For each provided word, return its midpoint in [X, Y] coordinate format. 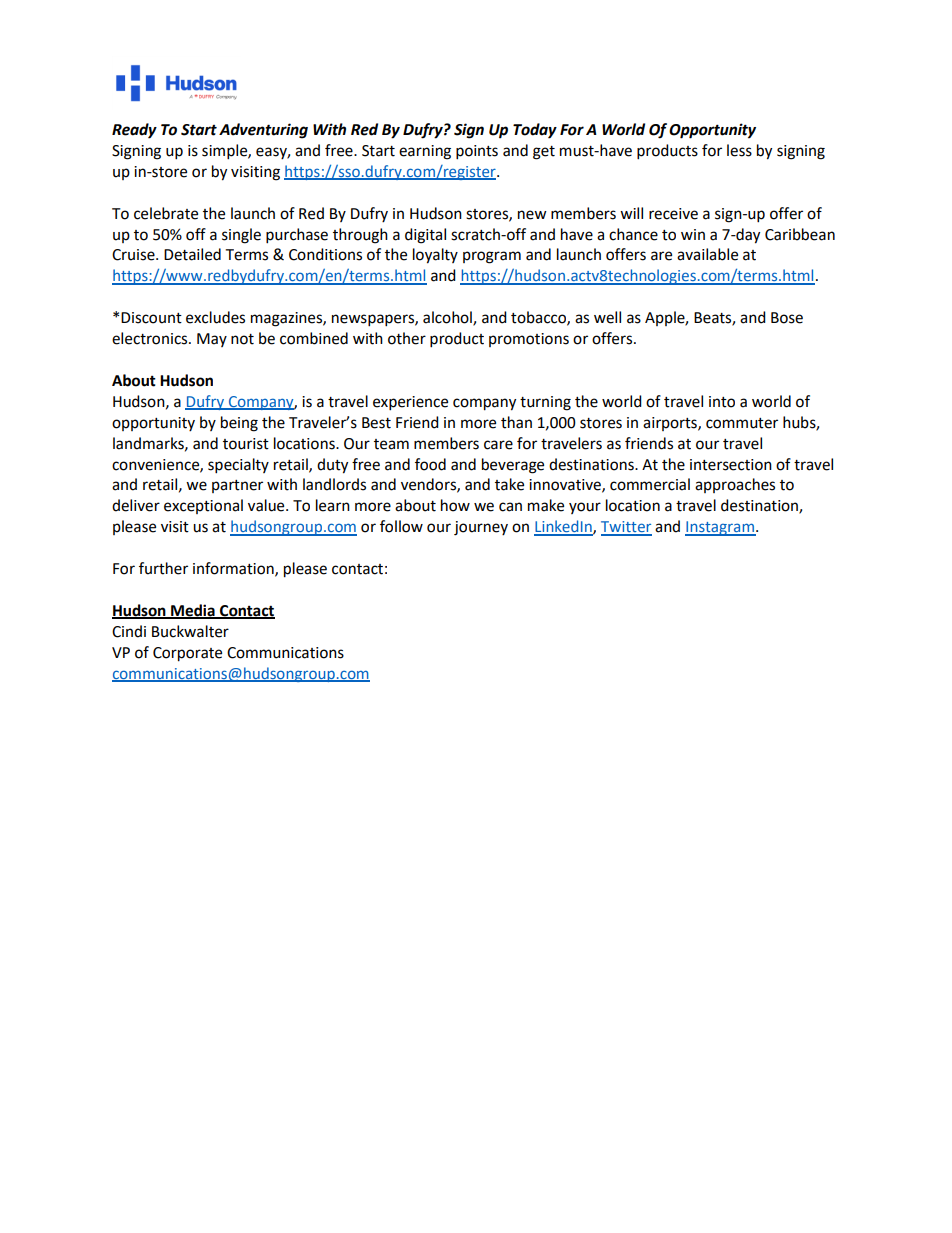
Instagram [720, 528]
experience [410, 403]
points [477, 152]
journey [481, 528]
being [239, 424]
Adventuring [263, 131]
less [739, 150]
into [722, 402]
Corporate [187, 654]
